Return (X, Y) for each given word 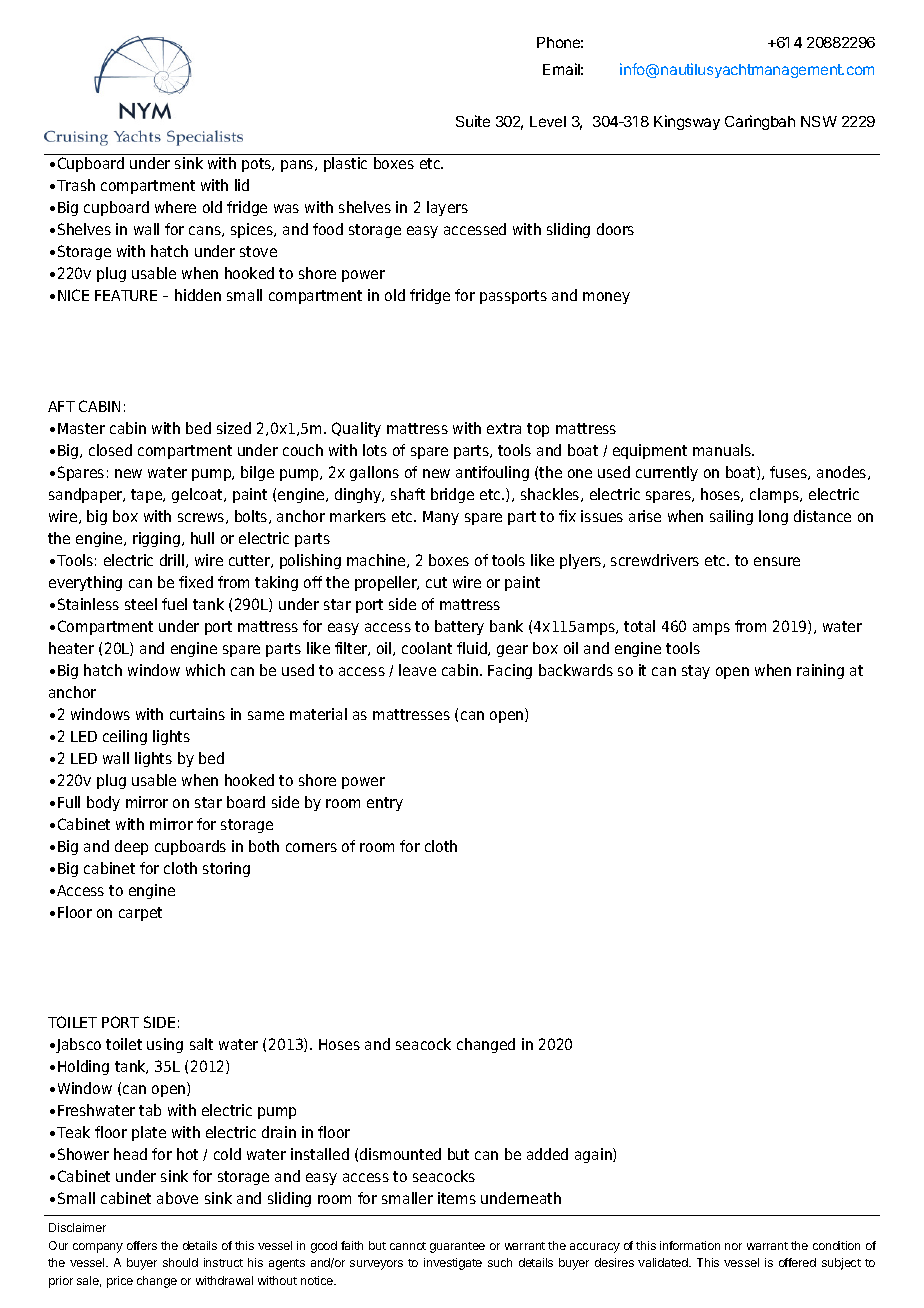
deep (131, 847)
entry (385, 804)
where (175, 207)
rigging (156, 539)
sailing (731, 517)
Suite (473, 121)
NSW (819, 121)
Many (441, 518)
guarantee (457, 1247)
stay (696, 672)
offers (142, 1245)
